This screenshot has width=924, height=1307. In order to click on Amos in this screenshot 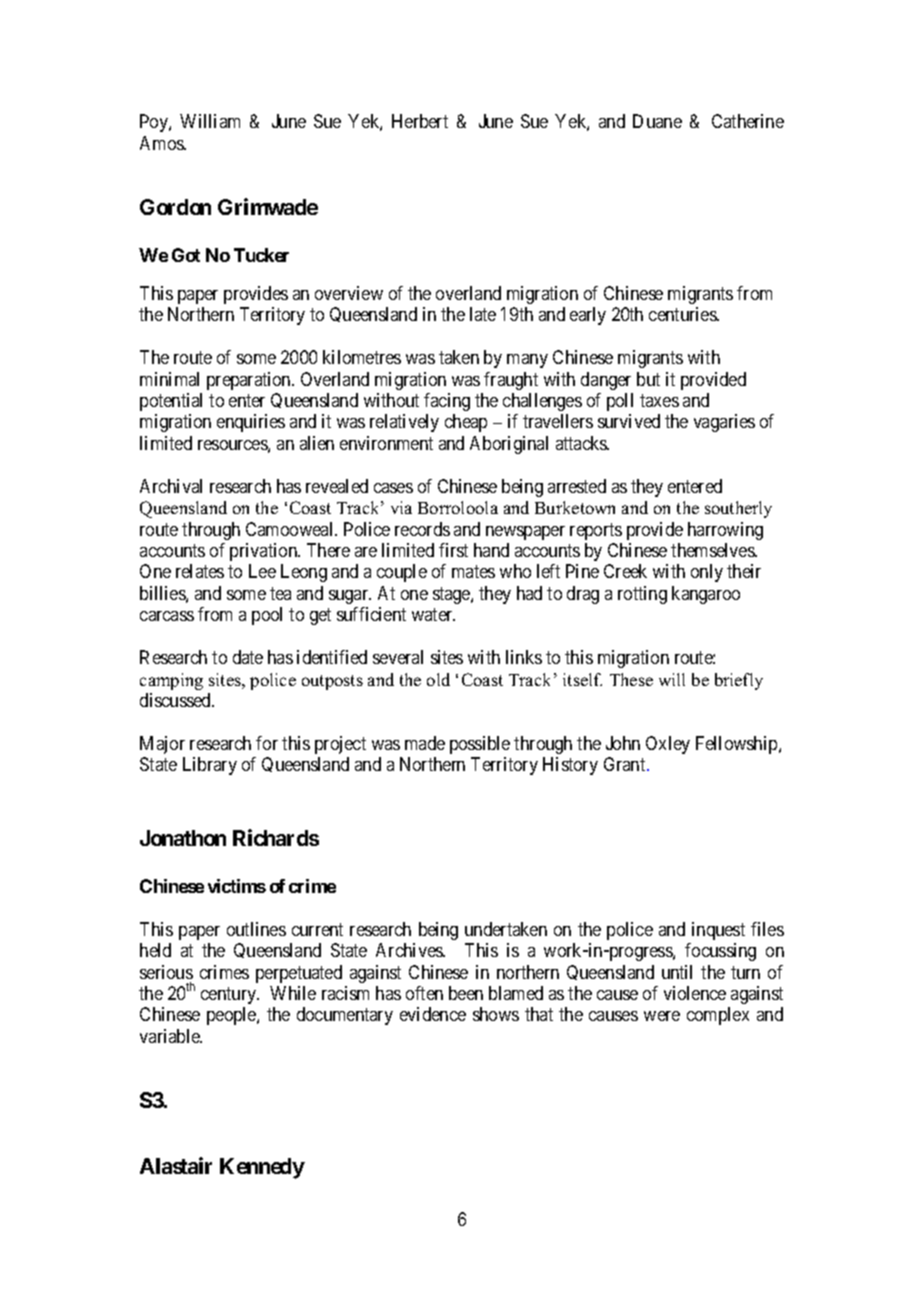, I will do `click(163, 143)`.
